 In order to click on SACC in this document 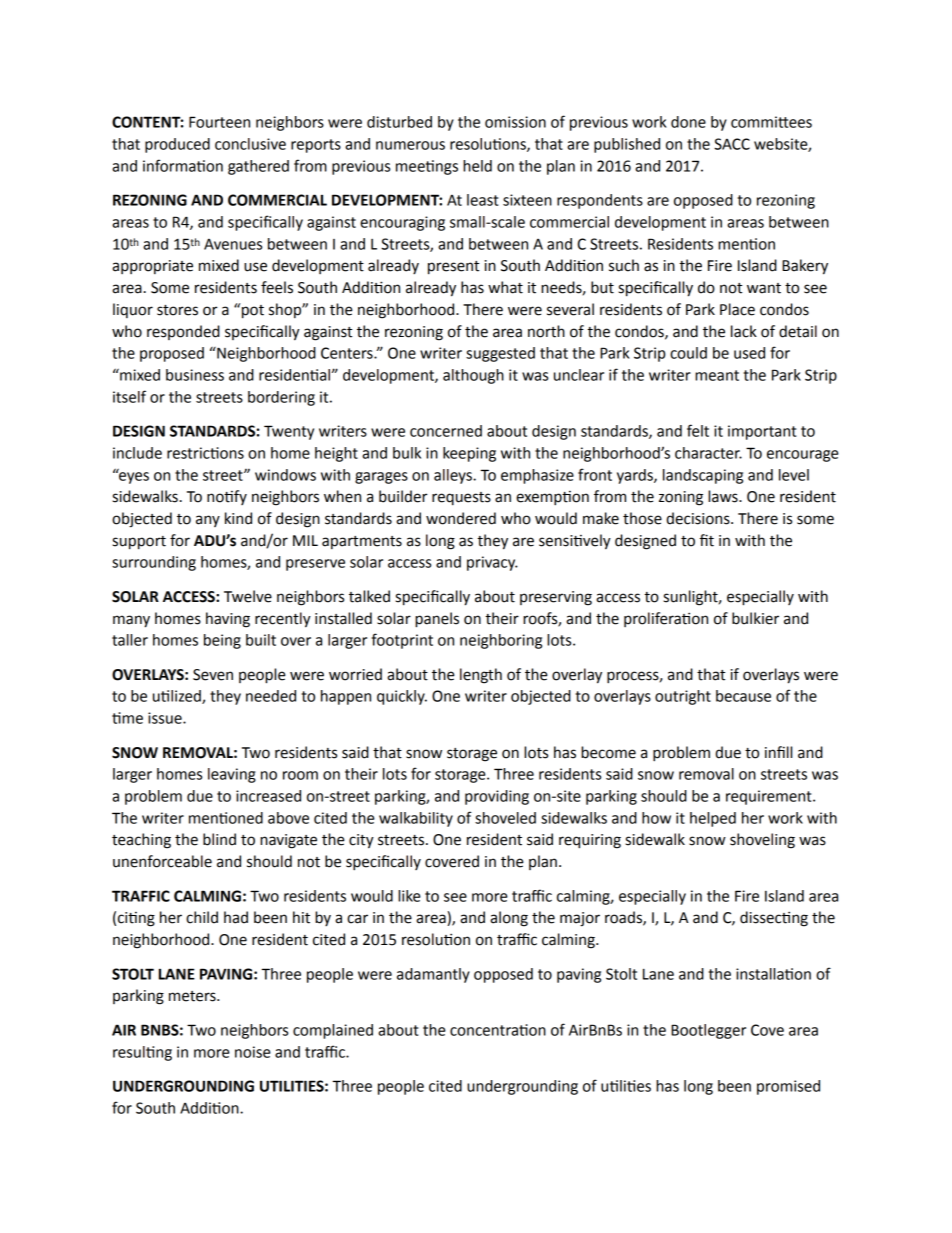, I will do `click(732, 144)`.
